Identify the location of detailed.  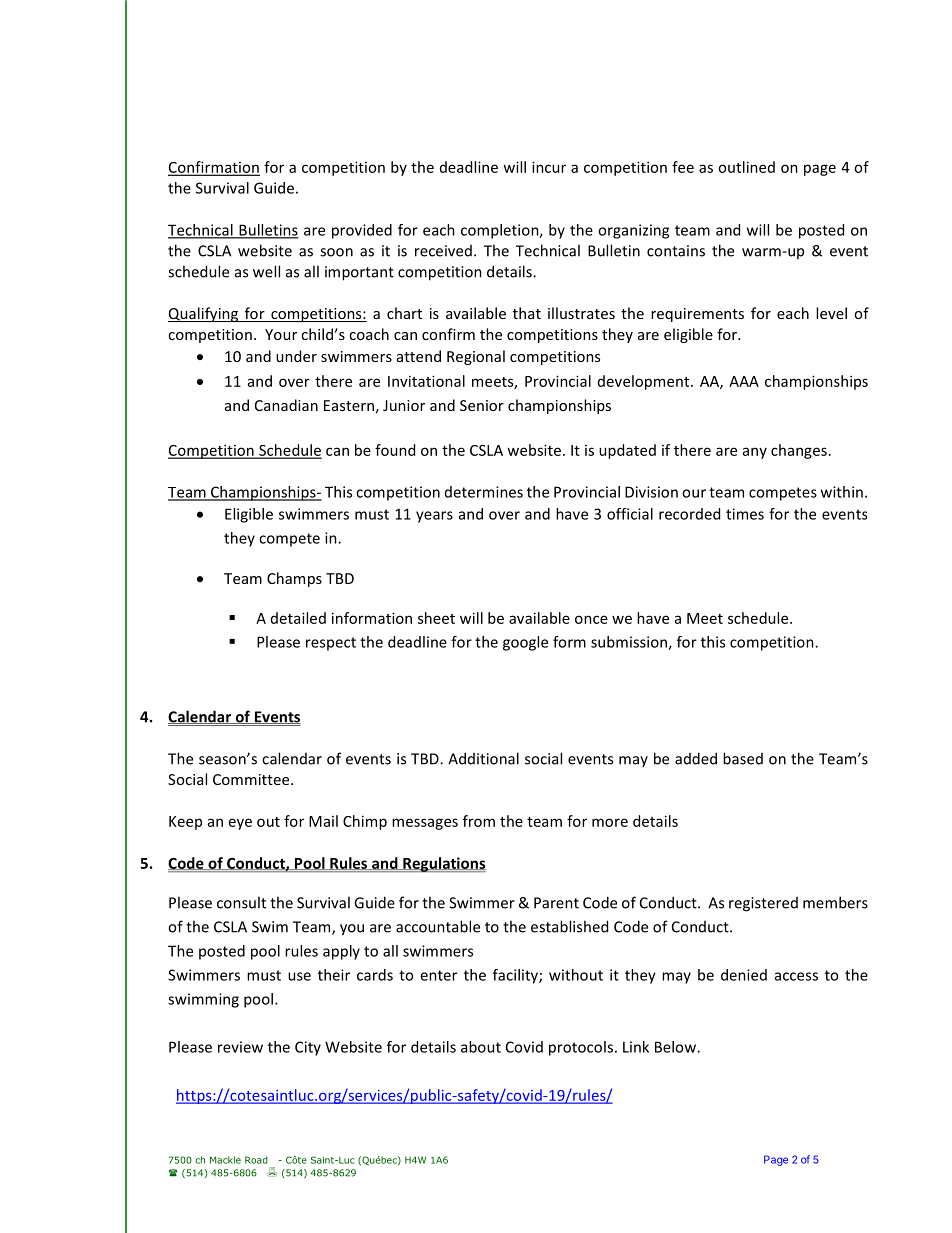
(298, 618).
